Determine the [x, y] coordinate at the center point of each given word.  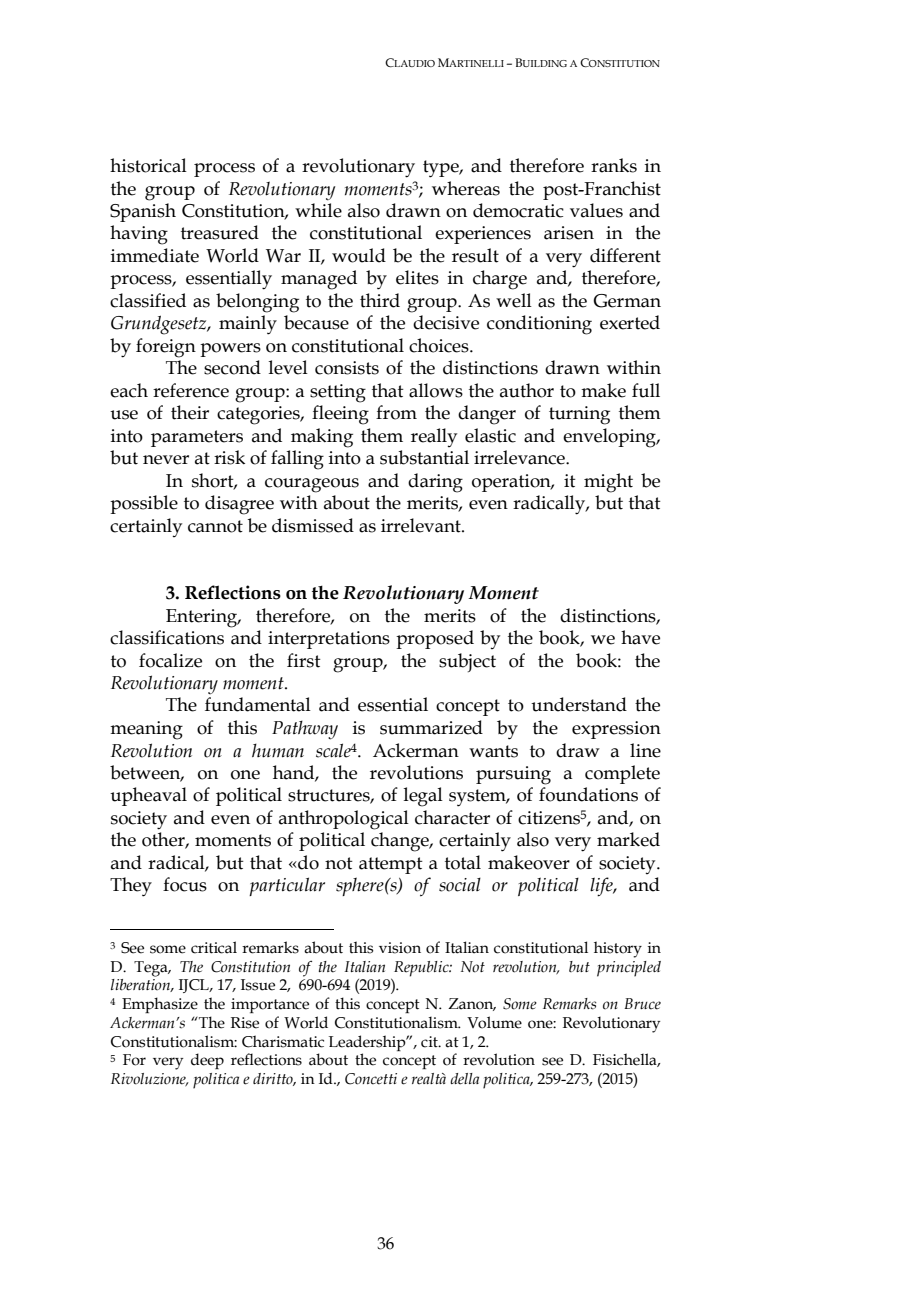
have [640, 637]
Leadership [368, 1043]
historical [148, 165]
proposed [435, 639]
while [318, 210]
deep [207, 1061]
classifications [167, 637]
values [596, 210]
